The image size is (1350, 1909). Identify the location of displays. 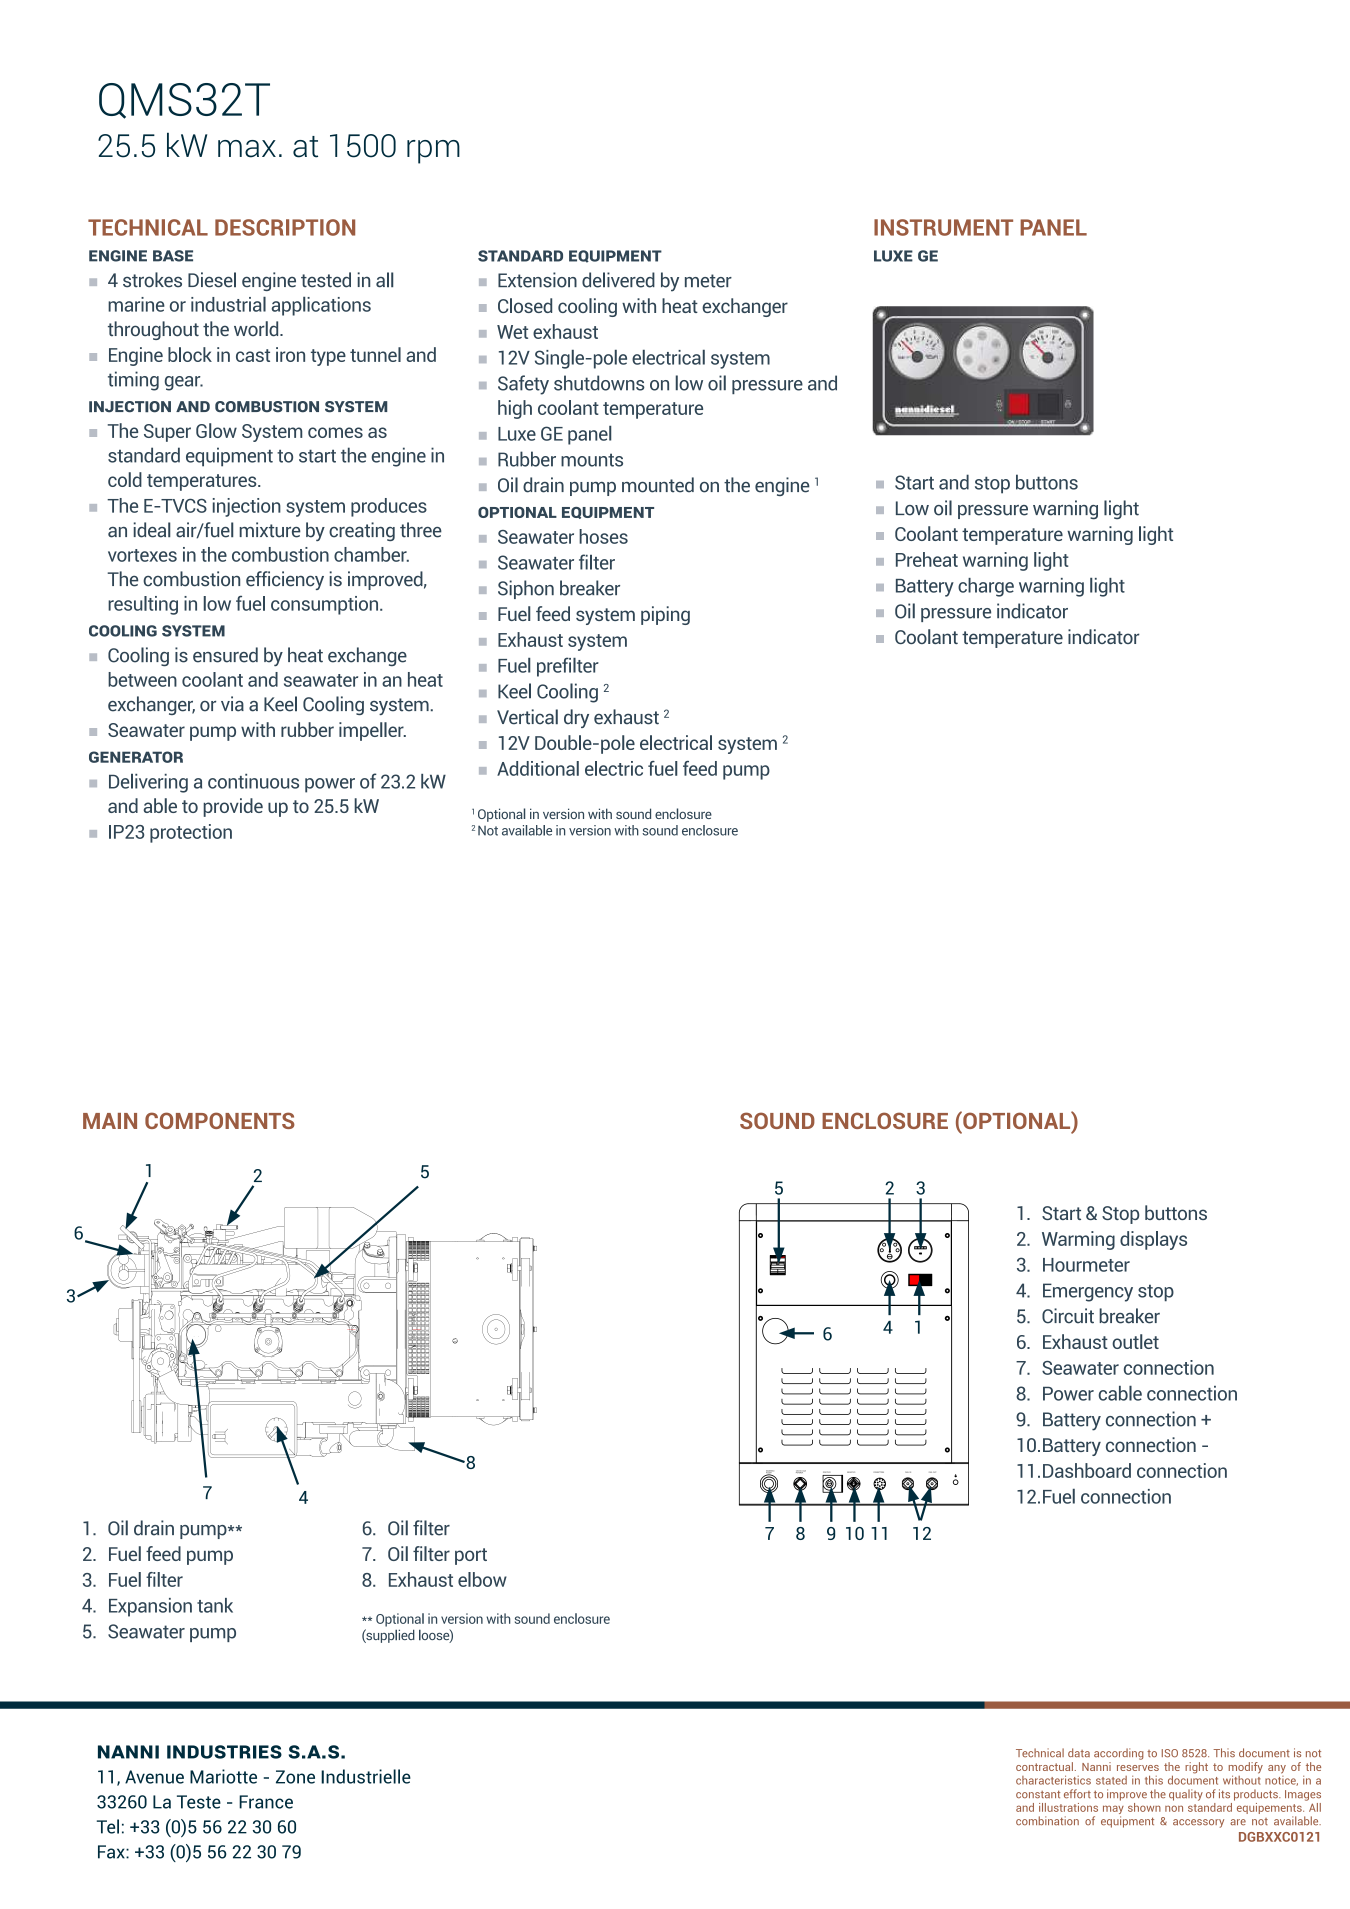
(1153, 1240).
